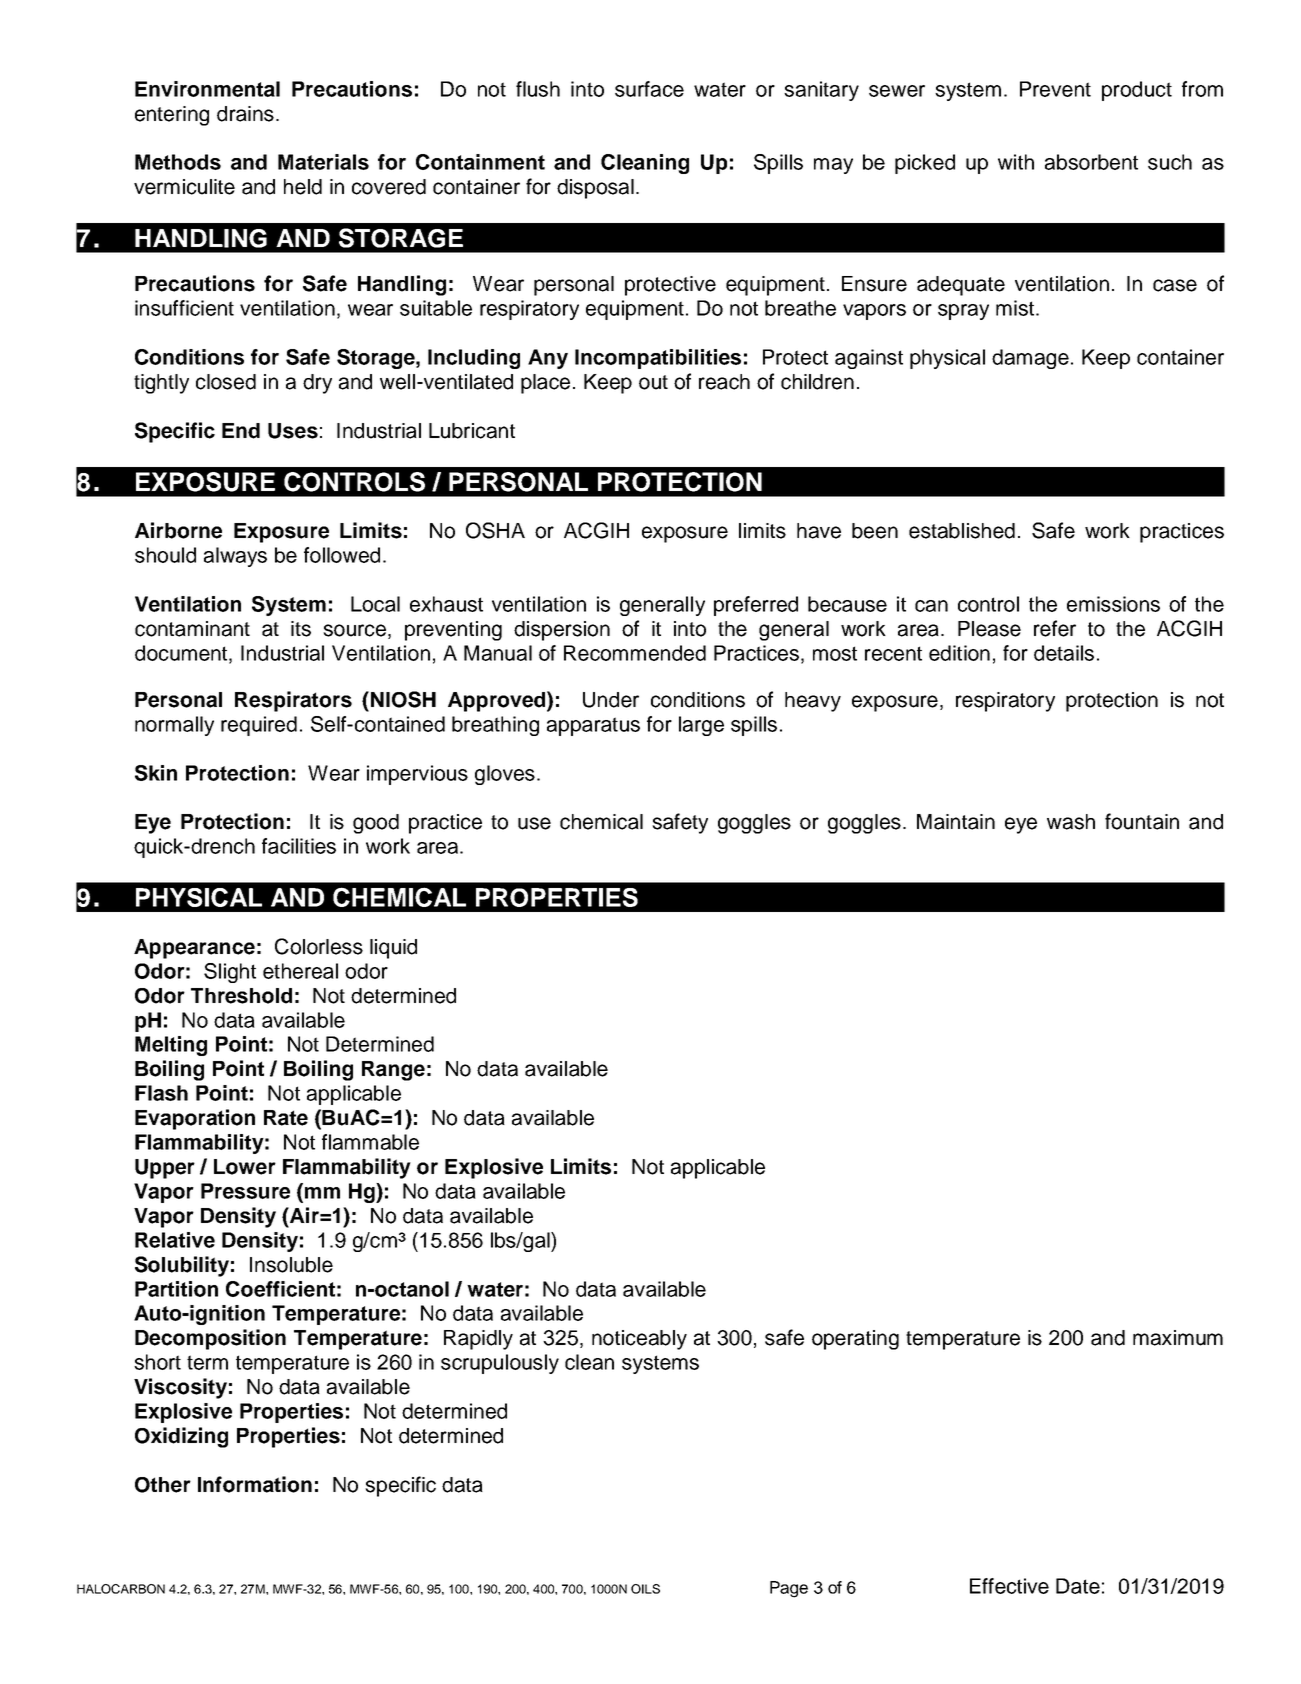  What do you see at coordinates (286, 1118) in the image?
I see `Rate` at bounding box center [286, 1118].
